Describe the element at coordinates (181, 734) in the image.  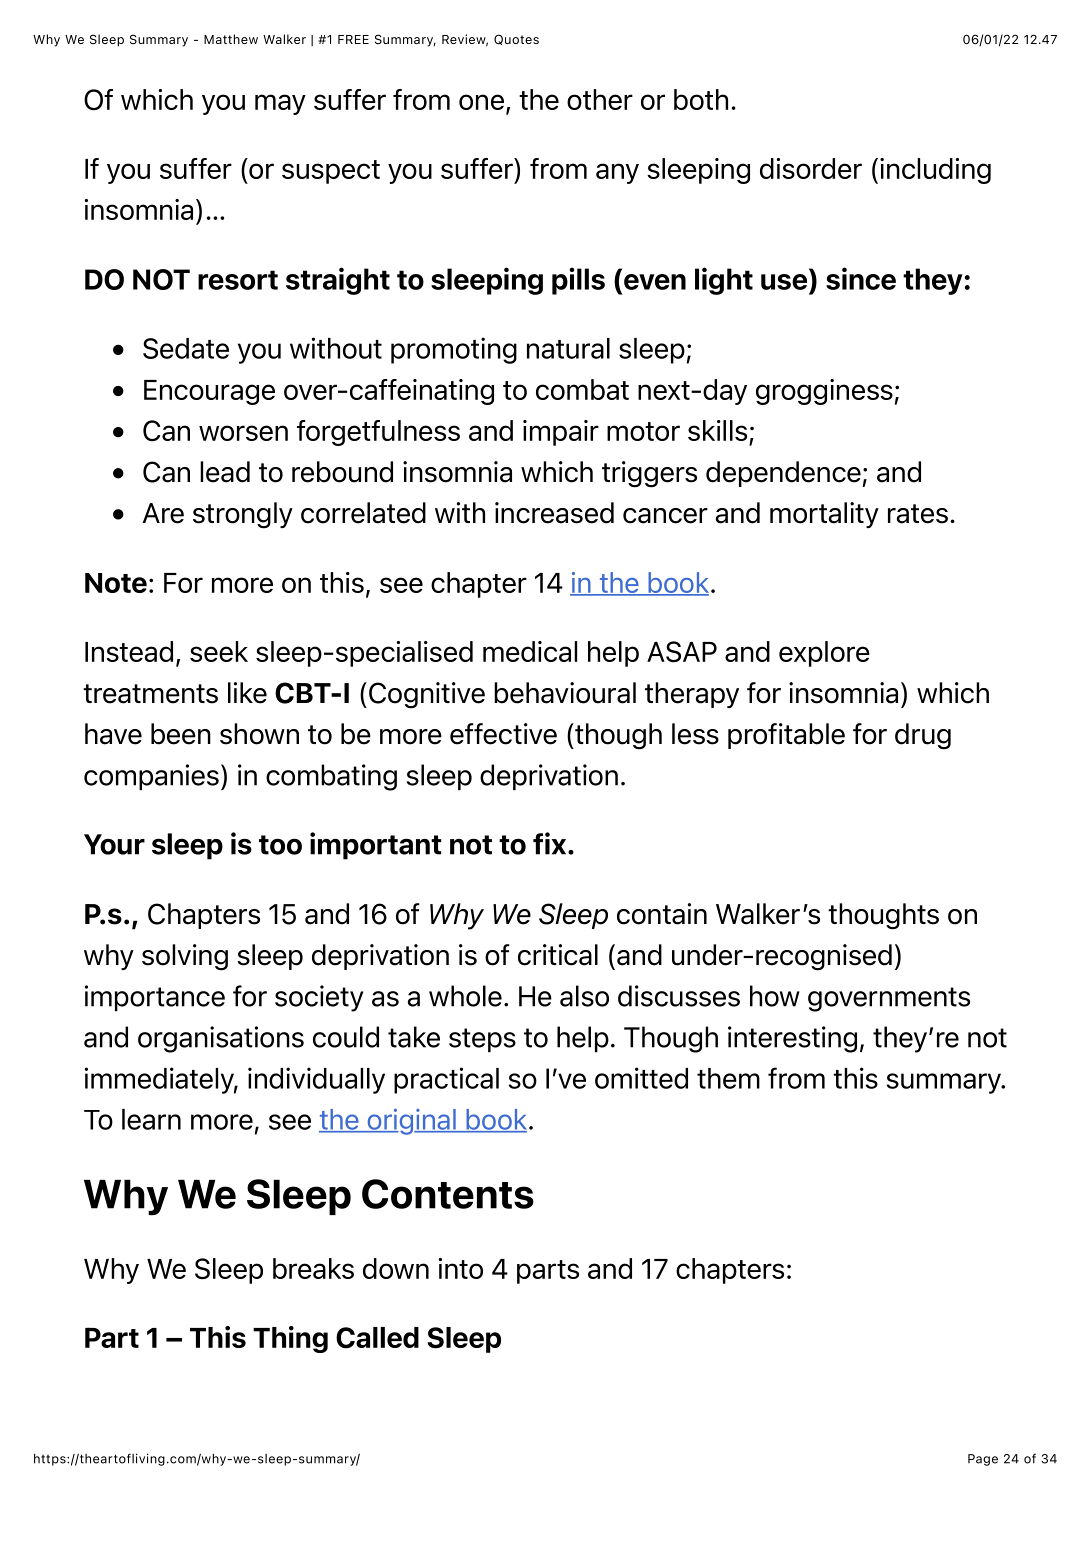
I see `been` at that location.
